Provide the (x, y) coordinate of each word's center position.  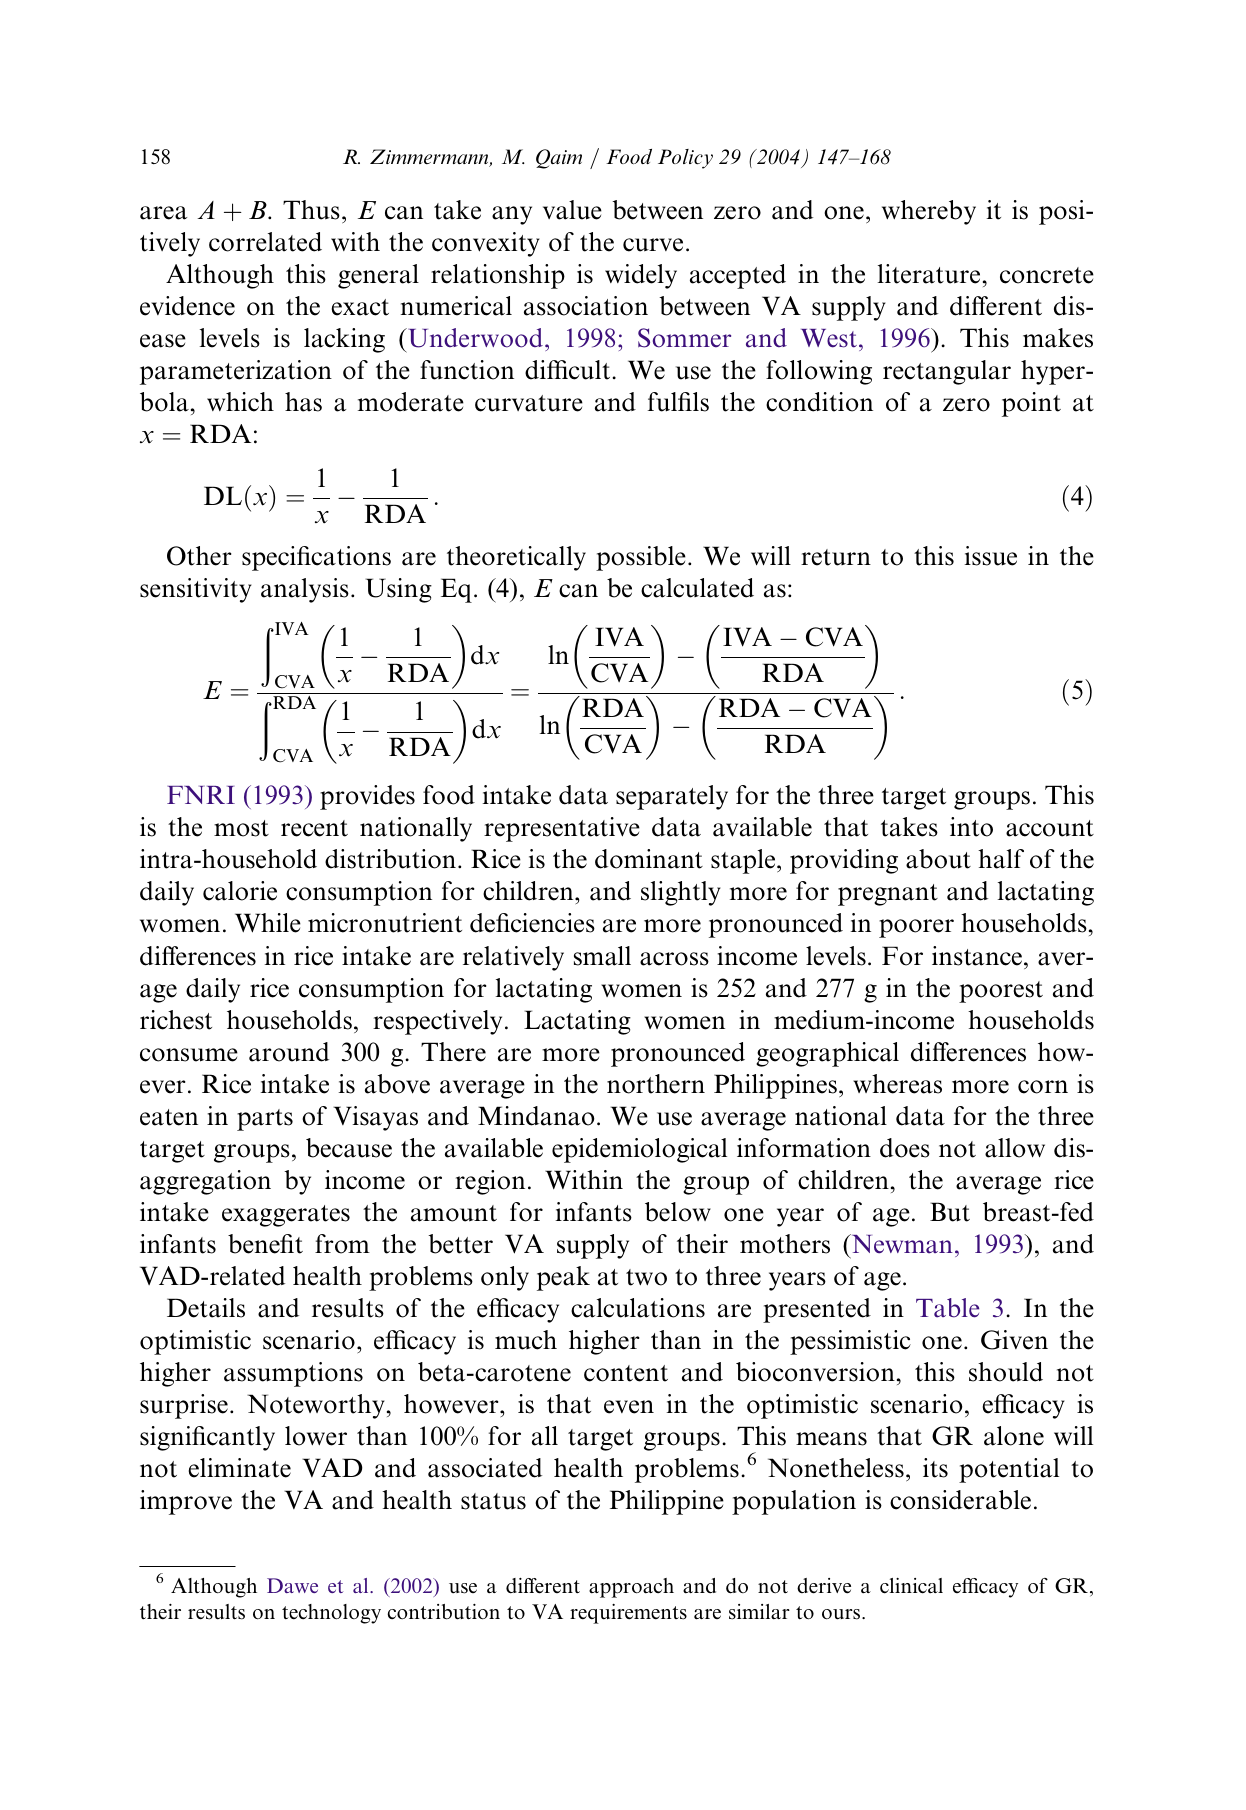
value (572, 210)
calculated (697, 588)
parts (265, 1120)
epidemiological (639, 1150)
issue (990, 556)
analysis (305, 590)
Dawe (292, 1585)
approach (631, 1588)
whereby (929, 212)
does (905, 1148)
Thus (311, 210)
